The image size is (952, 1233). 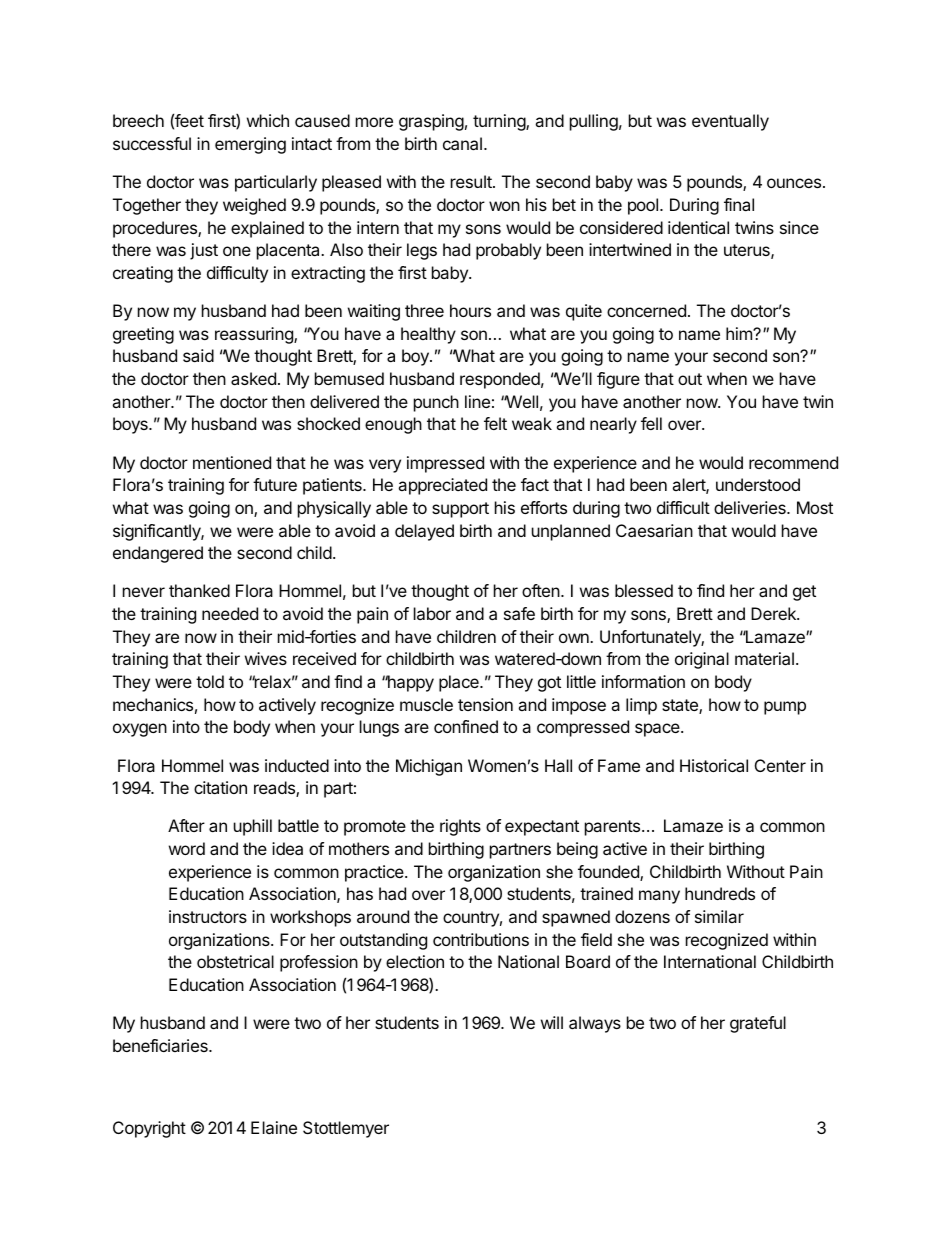 What do you see at coordinates (774, 613) in the image?
I see `Derek` at bounding box center [774, 613].
